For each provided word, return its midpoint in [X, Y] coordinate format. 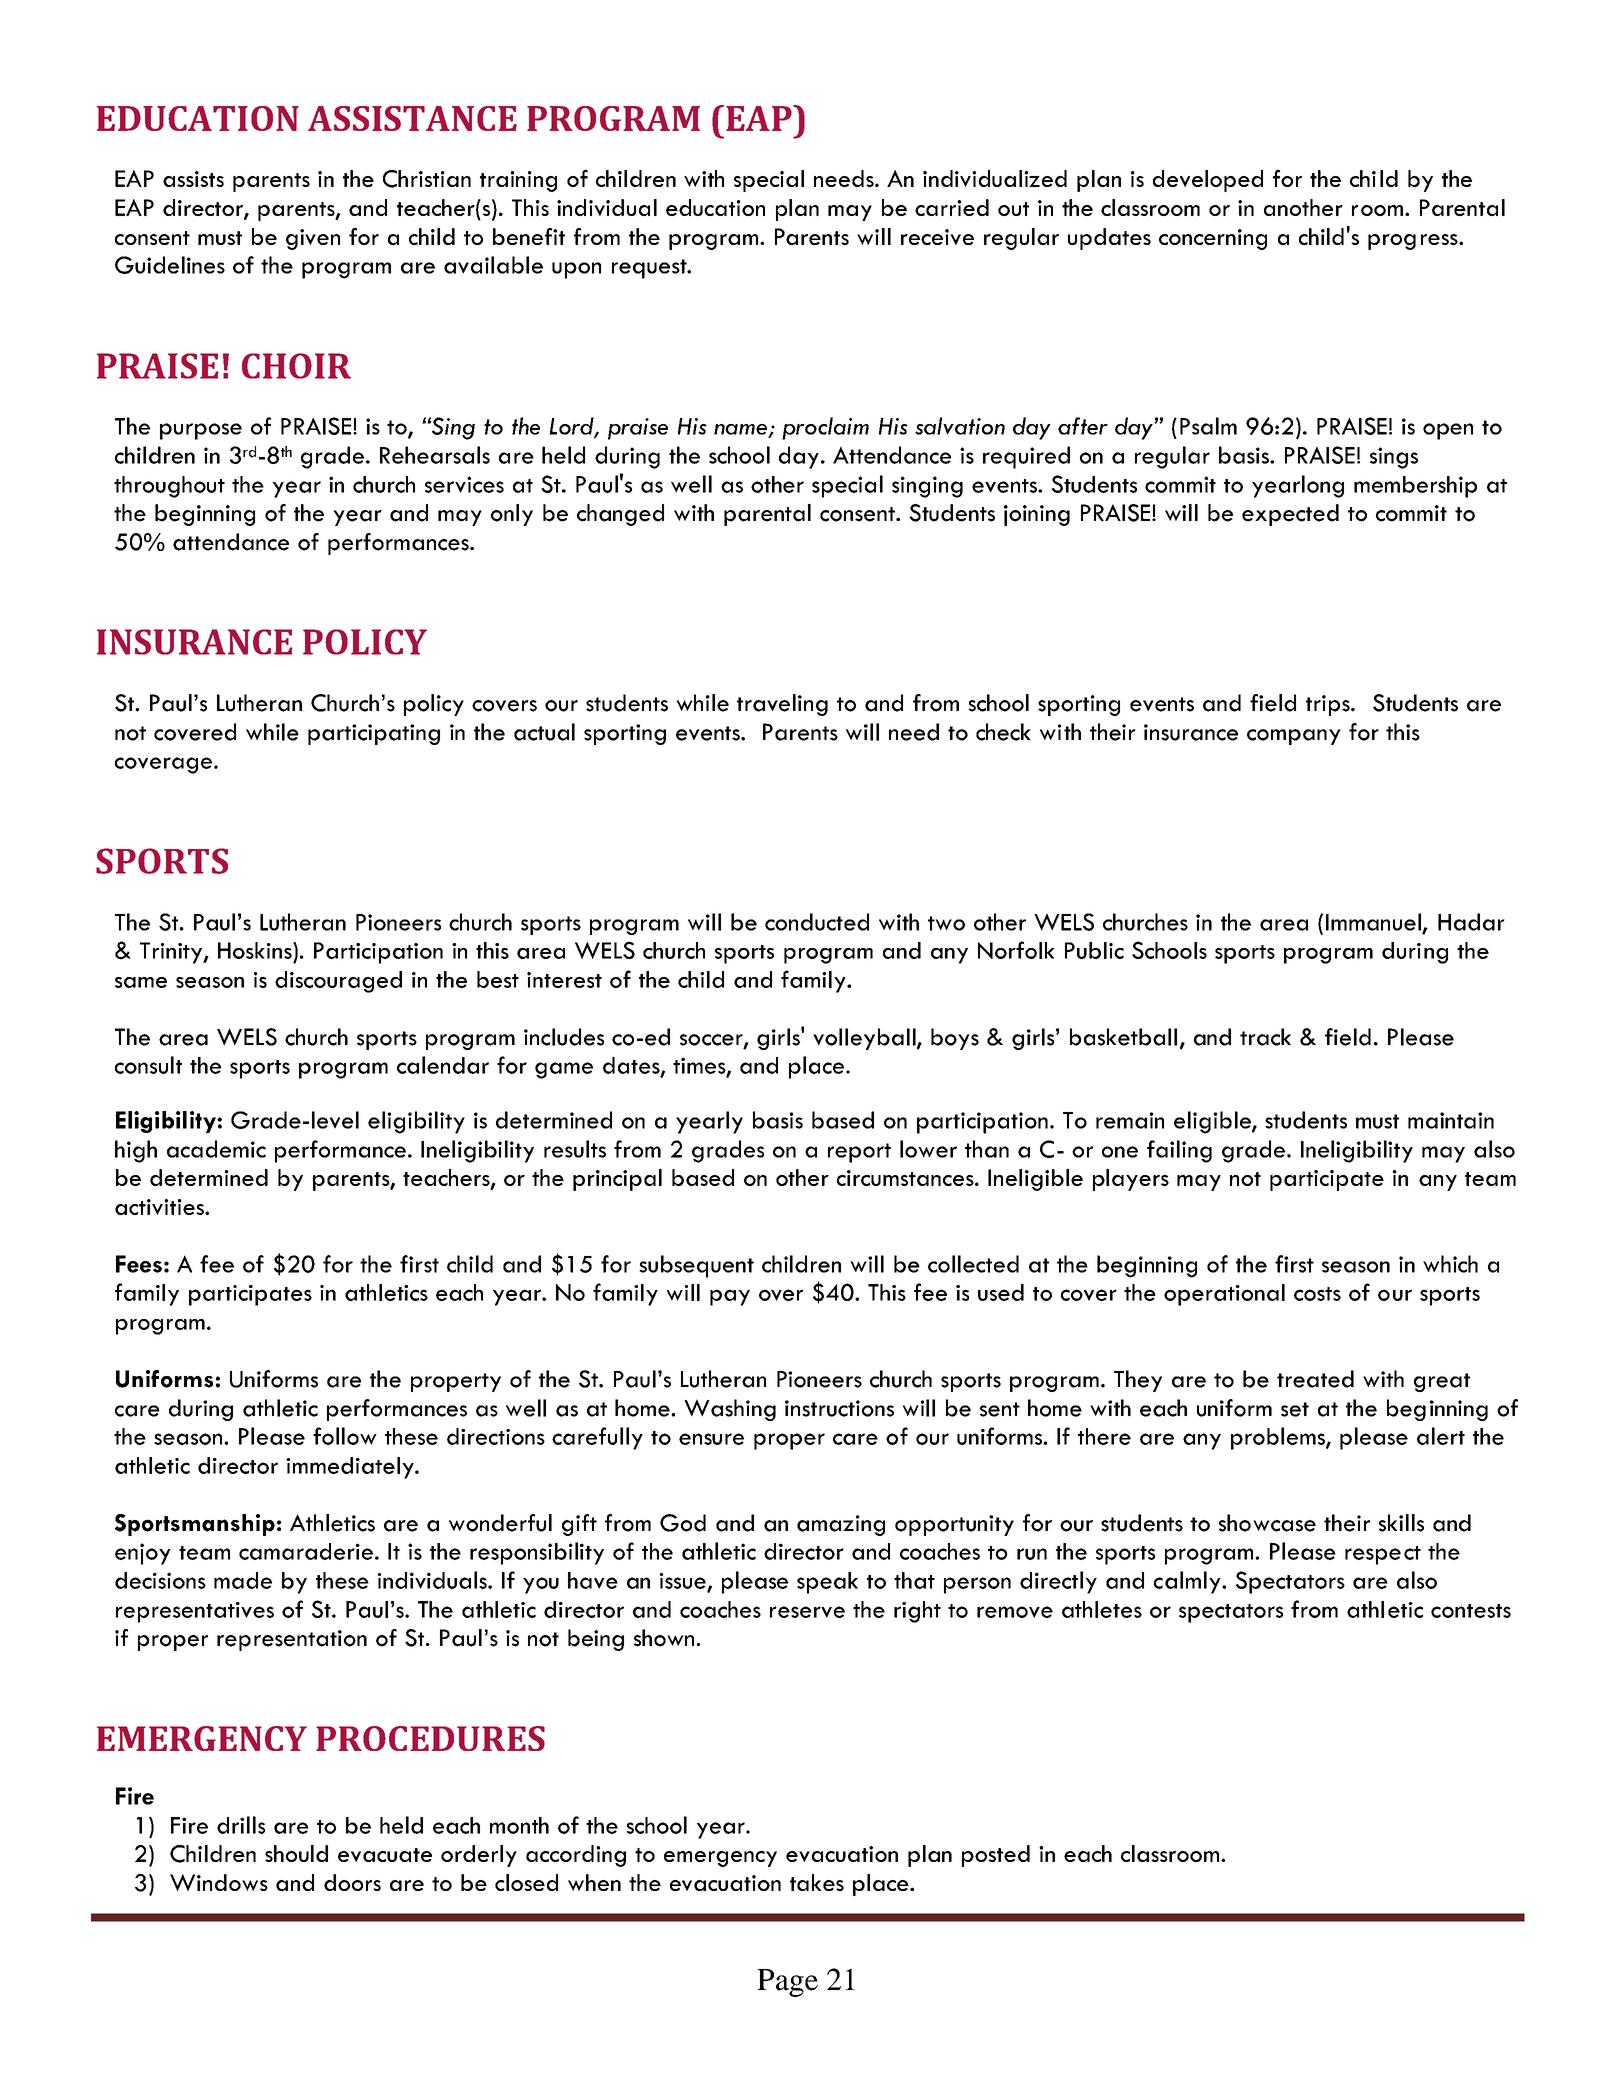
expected [1290, 515]
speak [827, 1583]
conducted [817, 922]
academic [216, 1149]
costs [1317, 1294]
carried [952, 207]
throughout [169, 487]
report [859, 1153]
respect [1383, 1555]
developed [1208, 181]
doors [352, 1882]
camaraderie [306, 1551]
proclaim [825, 428]
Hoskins [256, 950]
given [313, 239]
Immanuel [1374, 923]
